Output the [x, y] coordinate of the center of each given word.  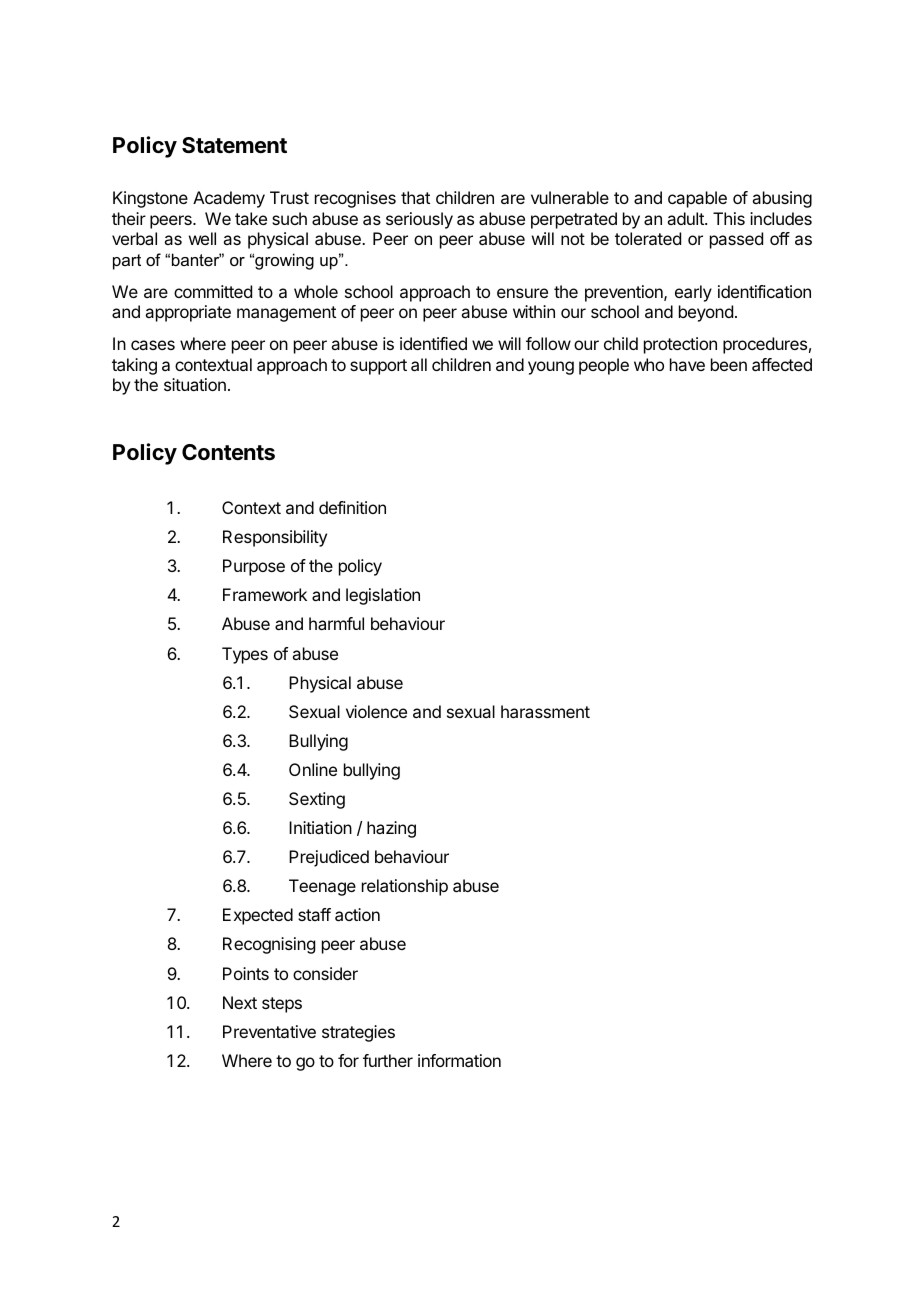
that [415, 197]
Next [240, 1002]
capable [697, 199]
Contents [228, 452]
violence [376, 711]
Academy [229, 199]
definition [352, 507]
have [687, 364]
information [459, 1060]
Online [313, 769]
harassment [545, 711]
